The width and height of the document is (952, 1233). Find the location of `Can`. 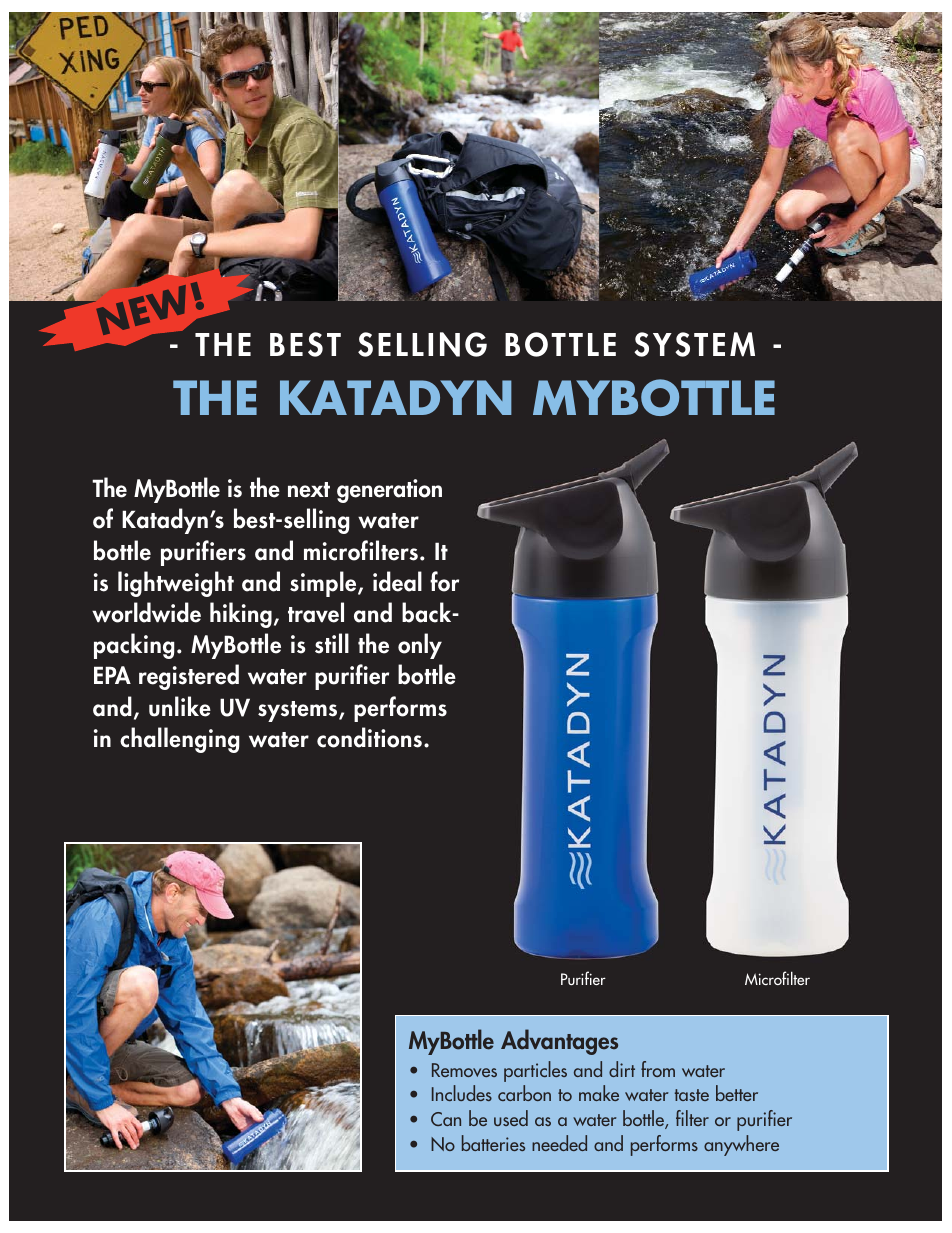

Can is located at coordinates (446, 1119).
